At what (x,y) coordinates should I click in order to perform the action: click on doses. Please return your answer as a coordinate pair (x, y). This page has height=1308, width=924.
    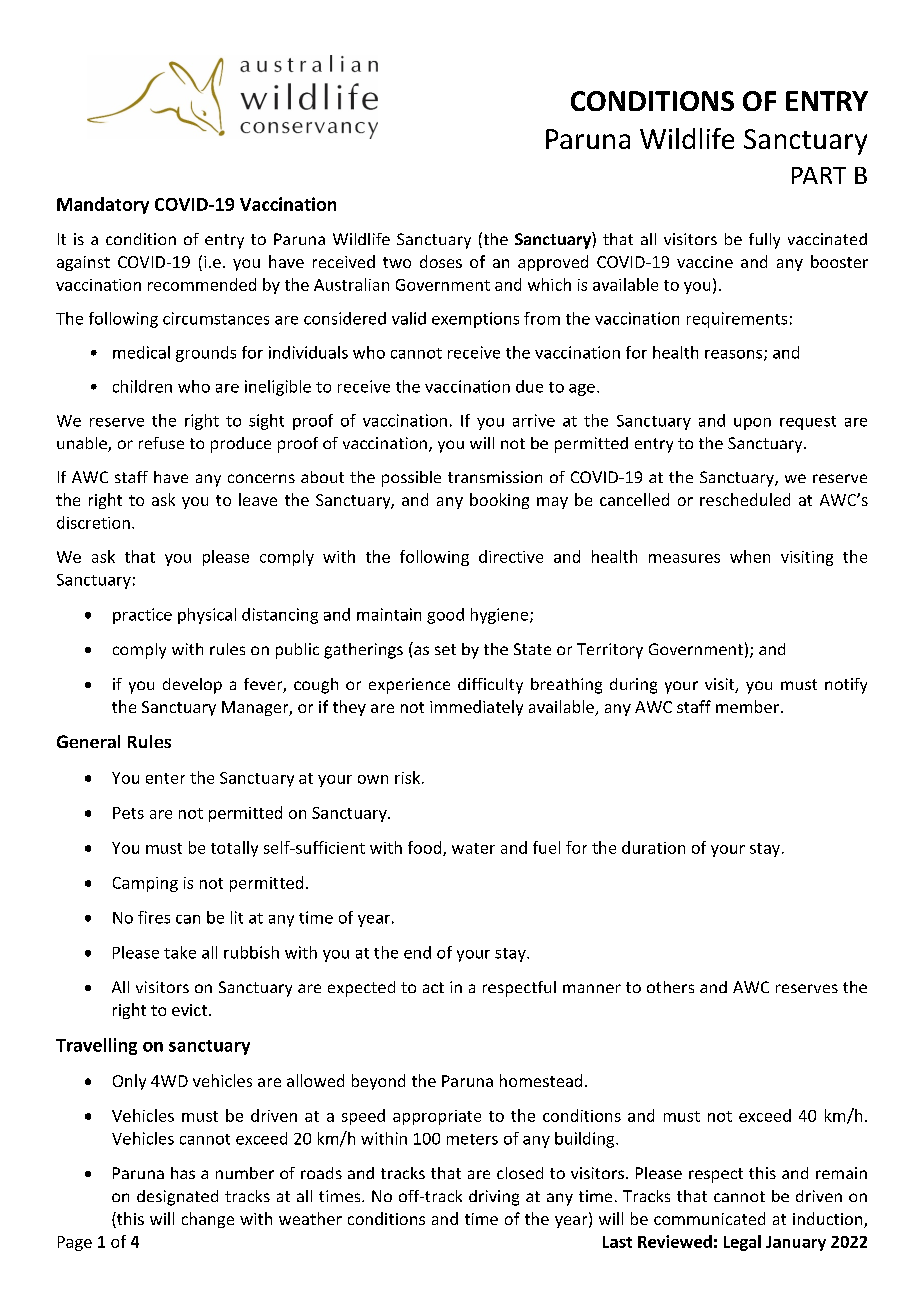
    Looking at the image, I should click on (441, 261).
